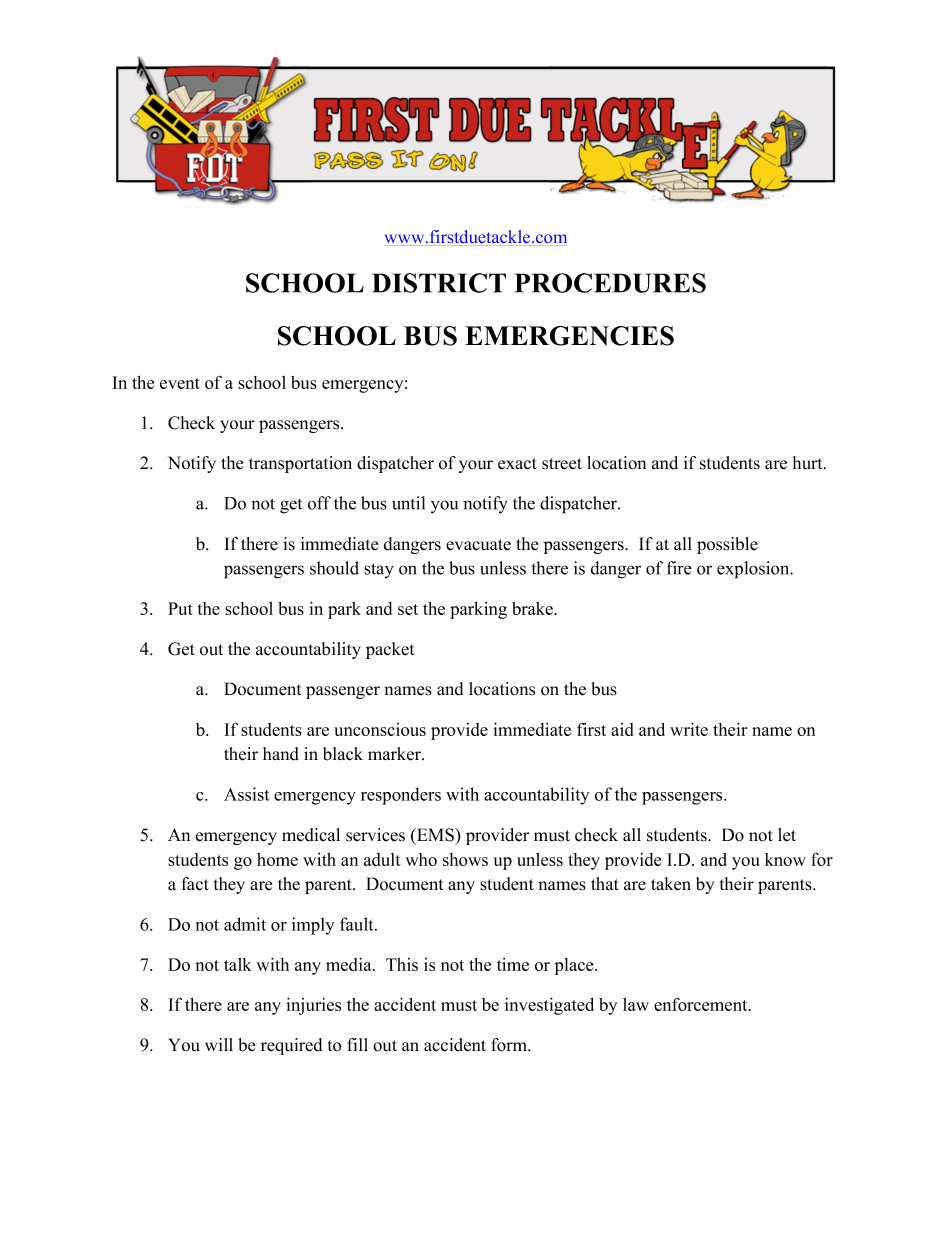  What do you see at coordinates (180, 608) in the screenshot?
I see `Put` at bounding box center [180, 608].
